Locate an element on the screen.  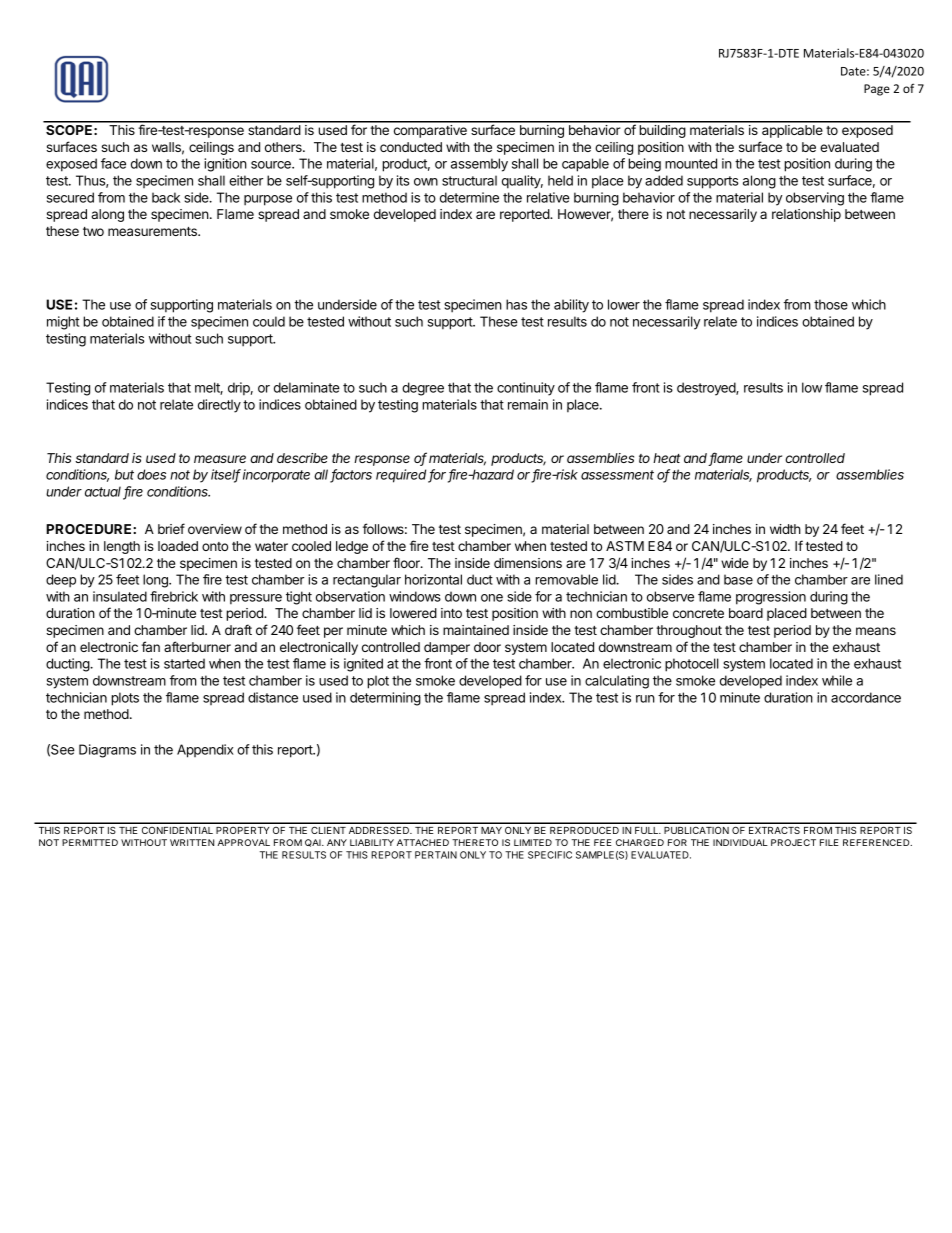
assembly is located at coordinates (479, 165).
